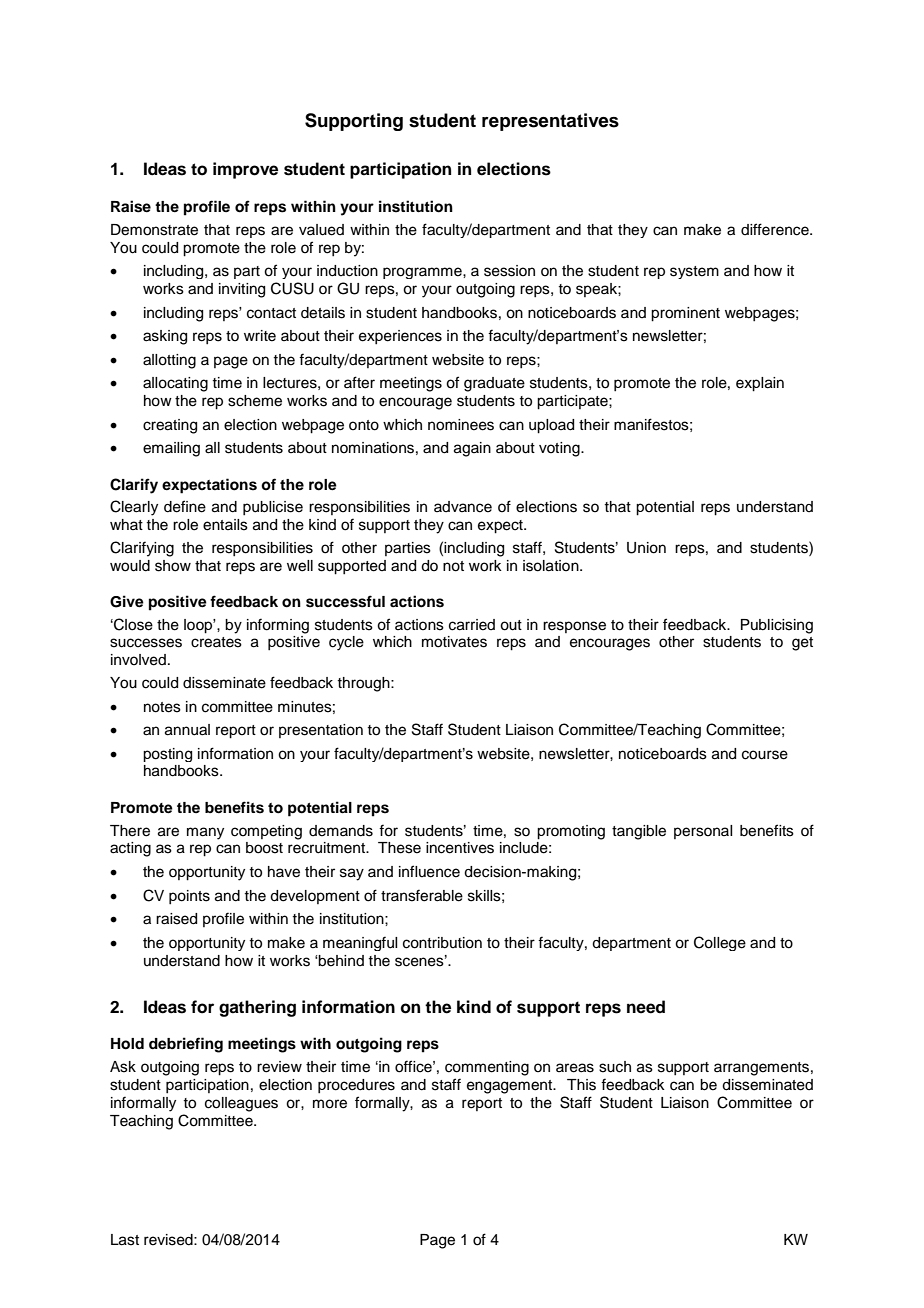 This image has width=924, height=1308. I want to click on advance, so click(463, 507).
